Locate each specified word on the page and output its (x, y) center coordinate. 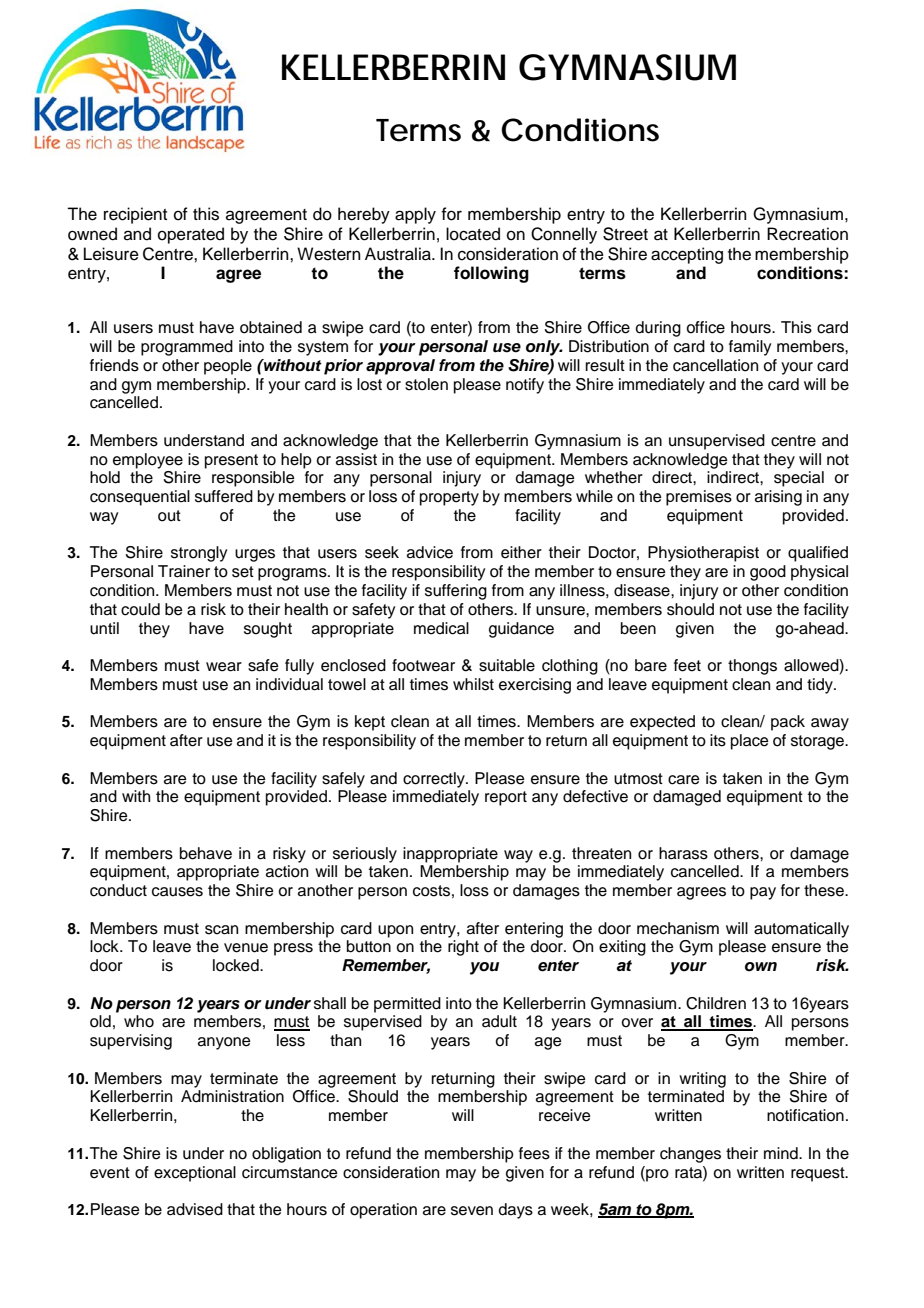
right (463, 948)
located (473, 234)
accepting (687, 255)
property (449, 498)
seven (472, 1211)
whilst (473, 684)
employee (148, 461)
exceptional (195, 1174)
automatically (801, 930)
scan (221, 930)
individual (289, 684)
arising (778, 498)
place (750, 742)
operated (191, 235)
